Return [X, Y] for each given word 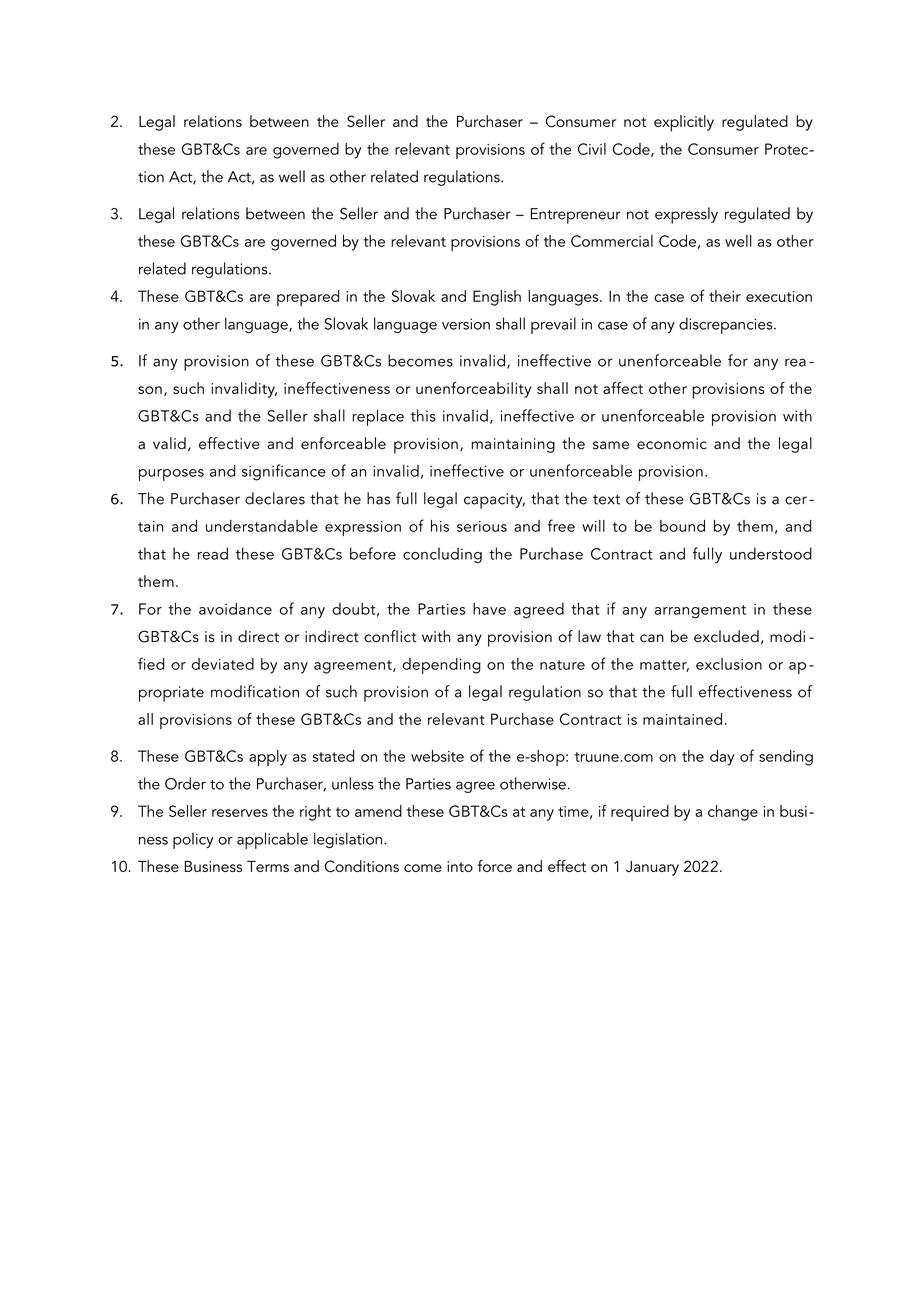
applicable [272, 840]
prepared [308, 298]
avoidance [235, 608]
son [150, 390]
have [489, 608]
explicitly [684, 123]
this [423, 415]
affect [623, 388]
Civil [592, 149]
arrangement [700, 612]
